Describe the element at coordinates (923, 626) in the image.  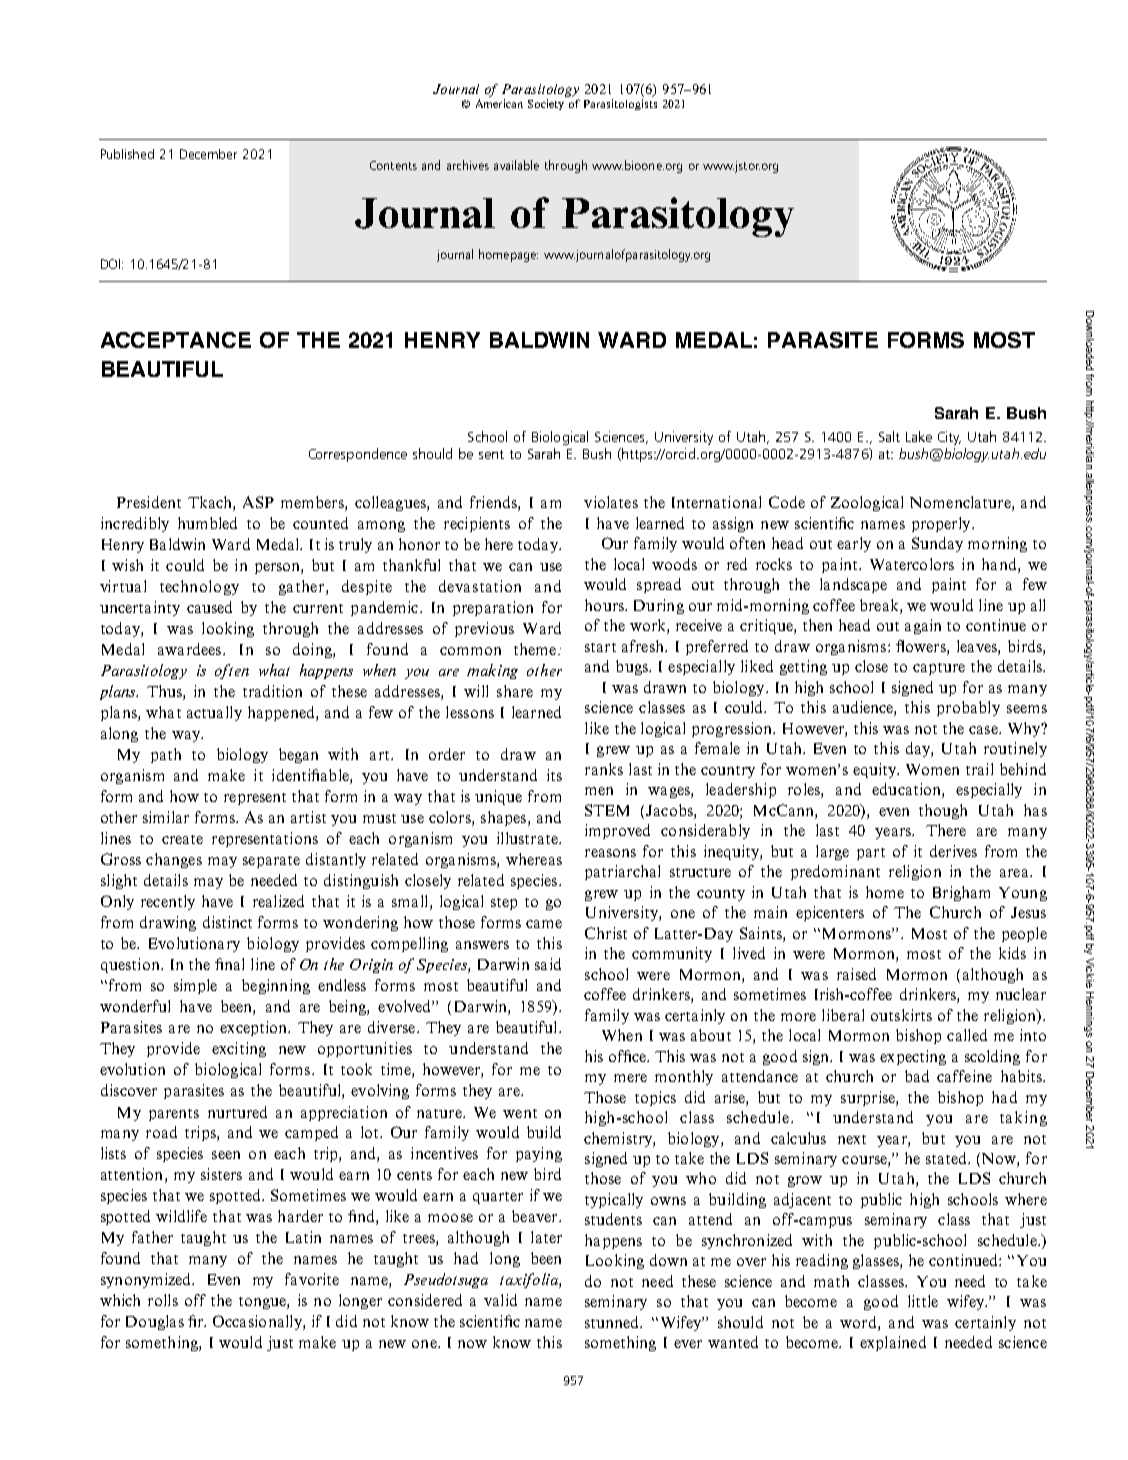
I see `again` at that location.
